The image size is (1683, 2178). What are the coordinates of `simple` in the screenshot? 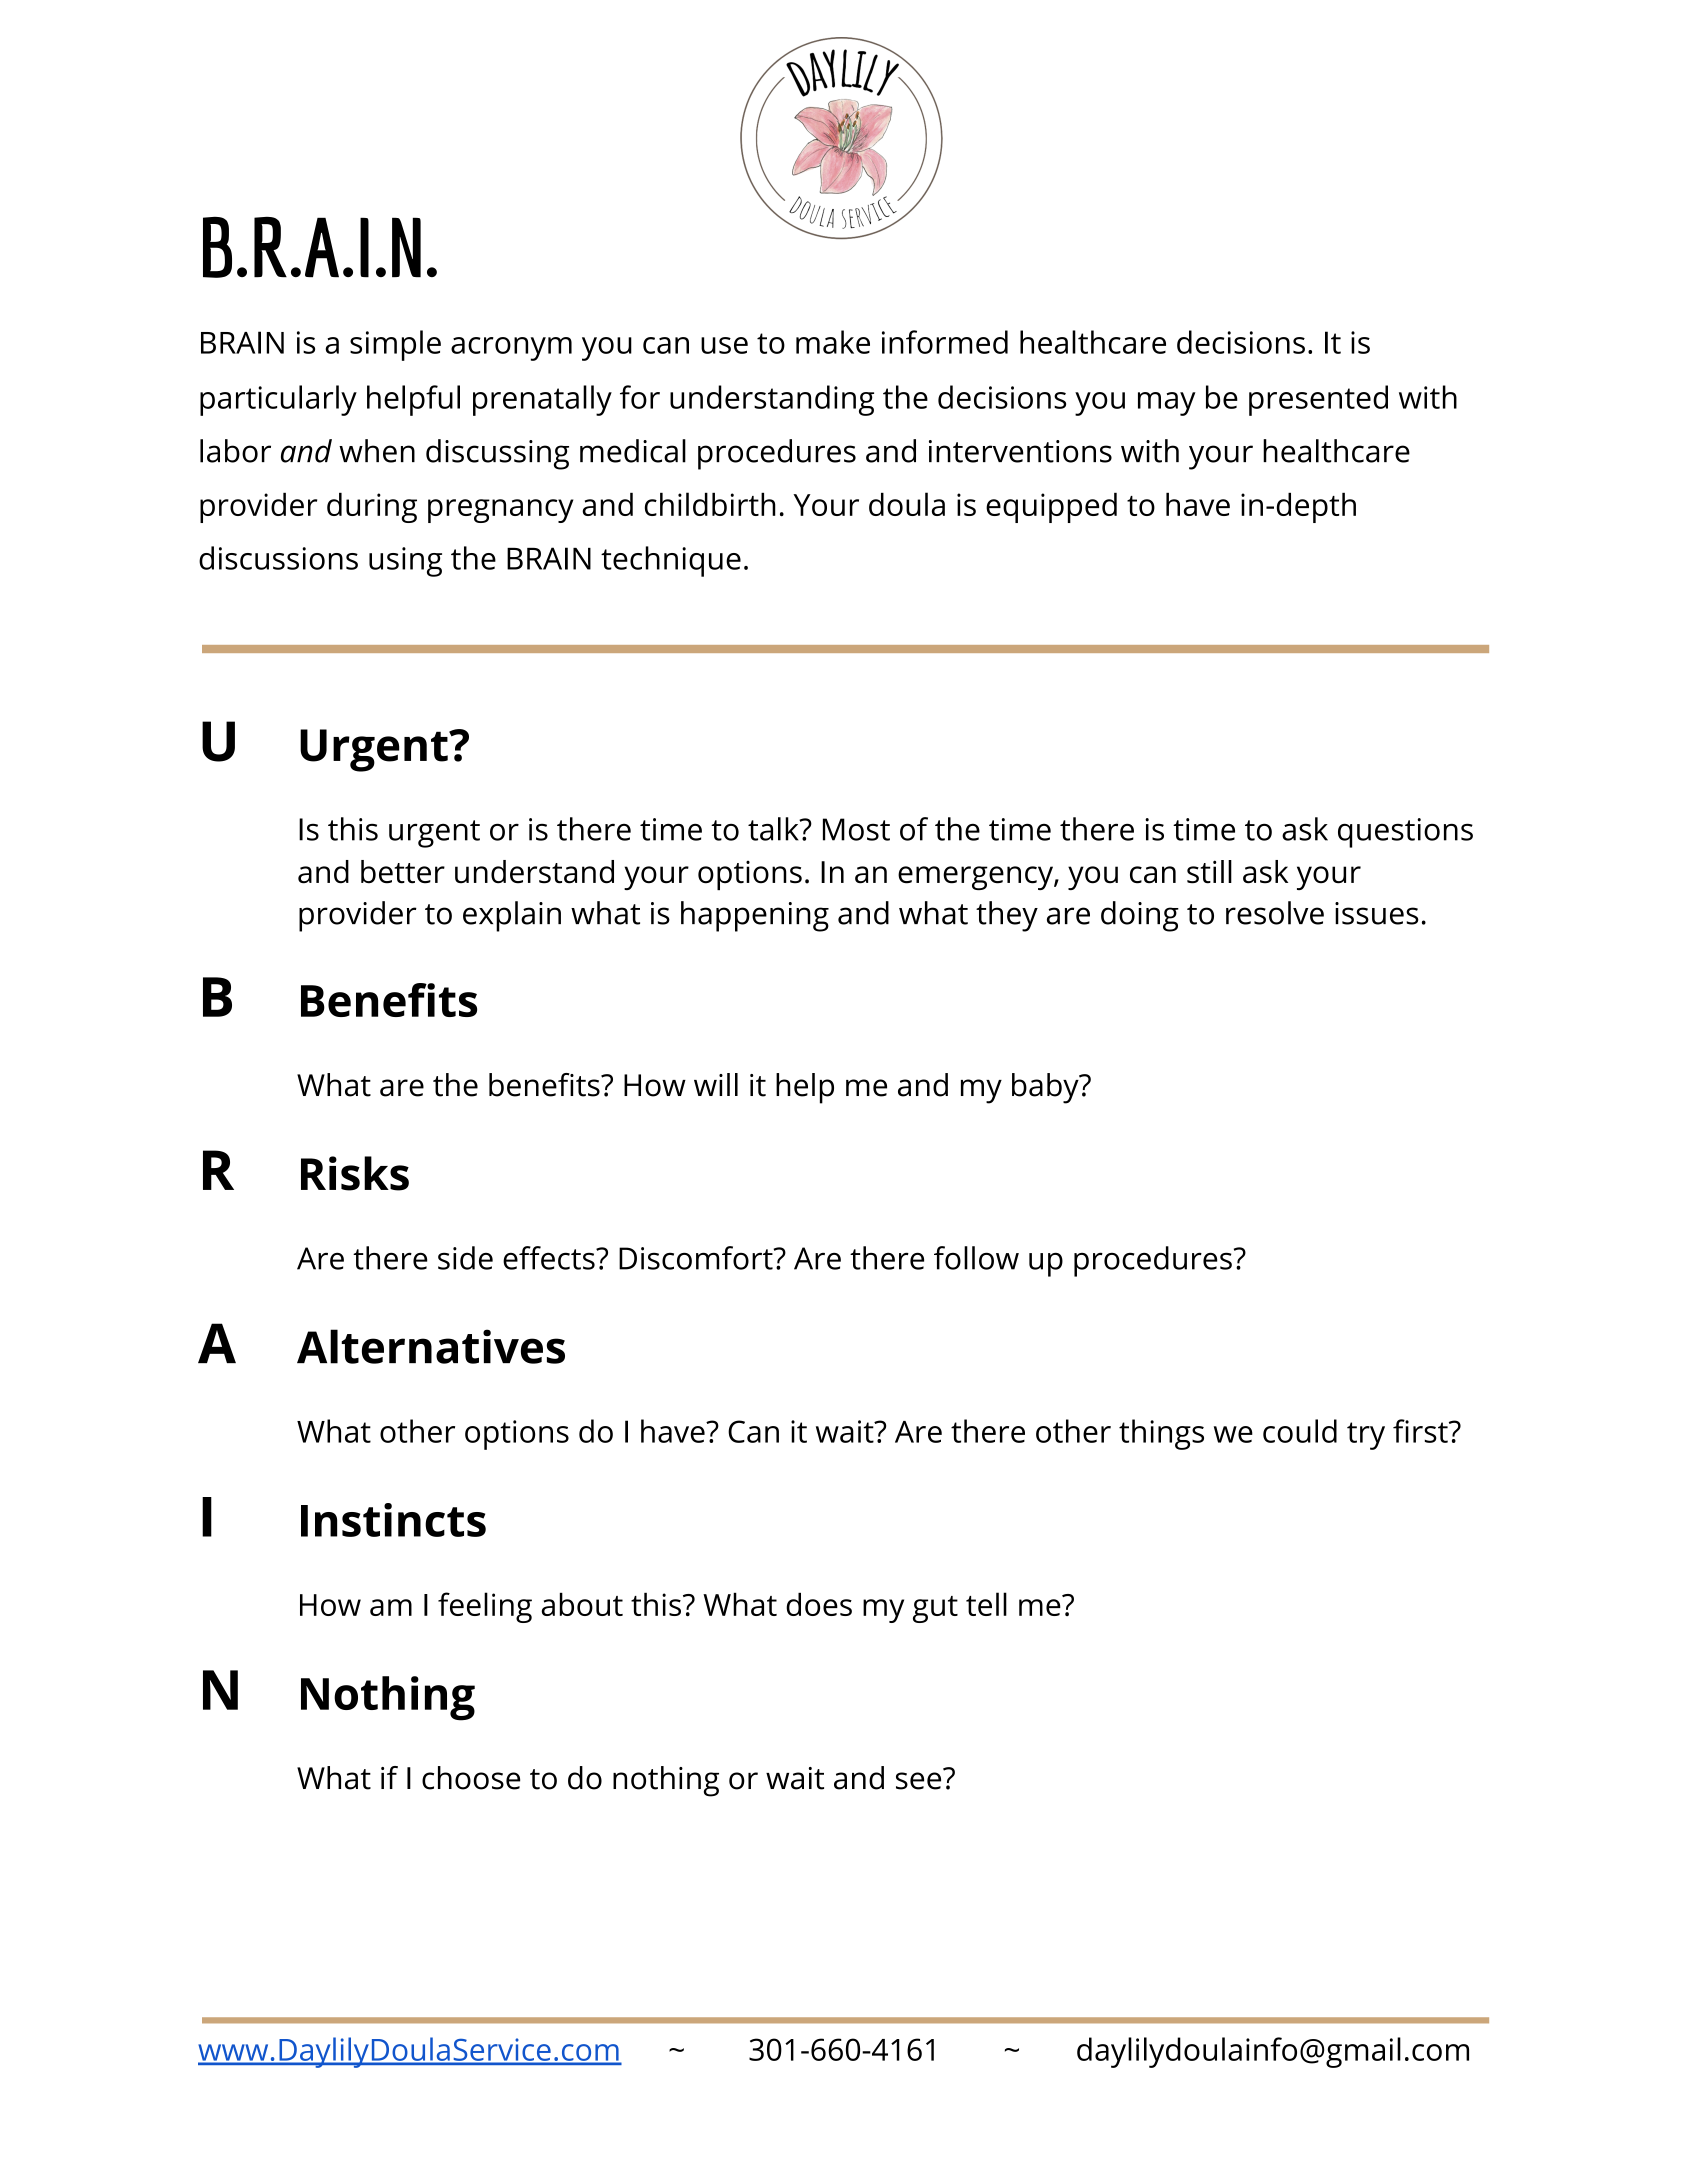 It's located at (395, 345).
